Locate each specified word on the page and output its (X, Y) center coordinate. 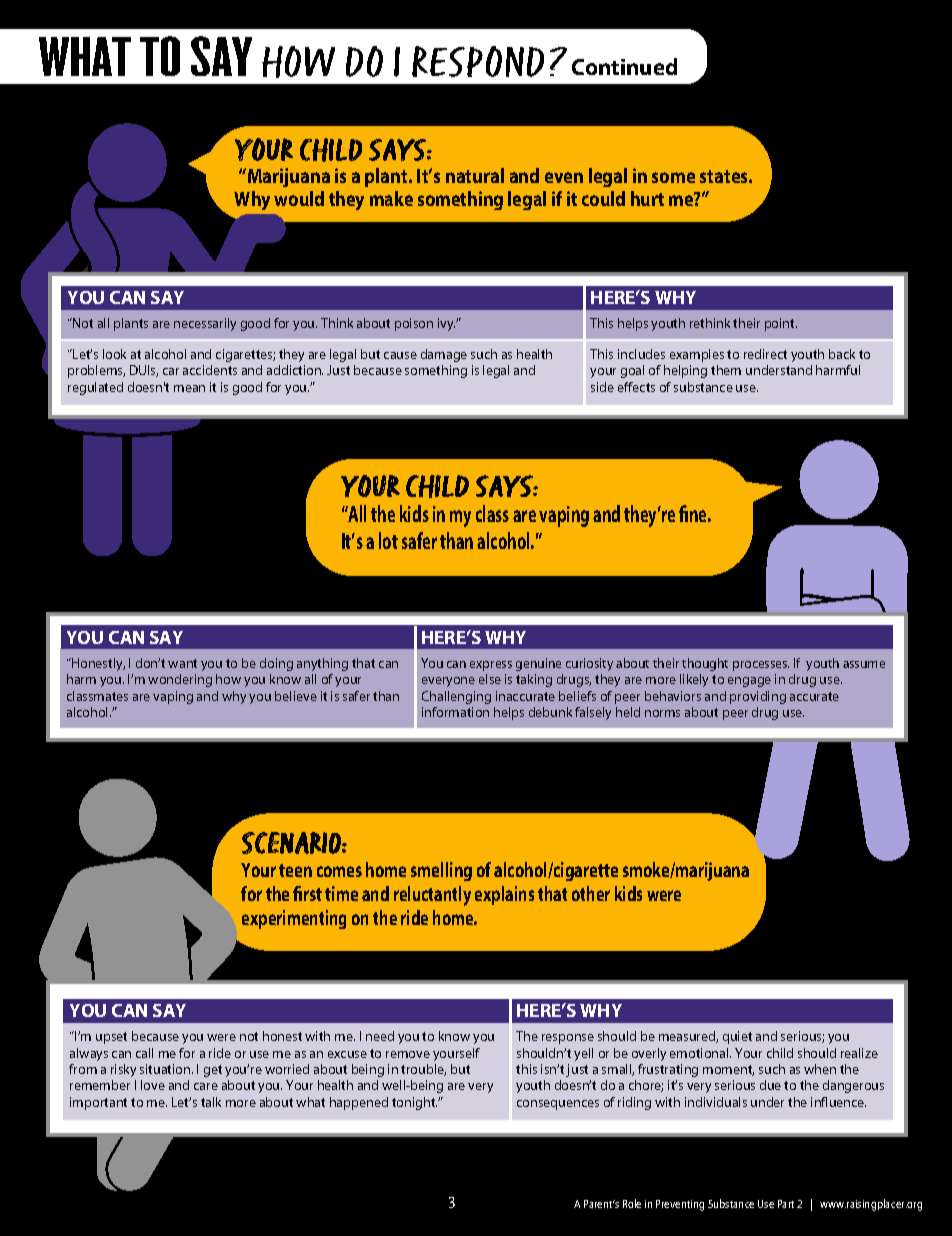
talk (211, 1102)
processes (761, 666)
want (182, 663)
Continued (624, 66)
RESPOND (478, 61)
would (299, 198)
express (491, 666)
